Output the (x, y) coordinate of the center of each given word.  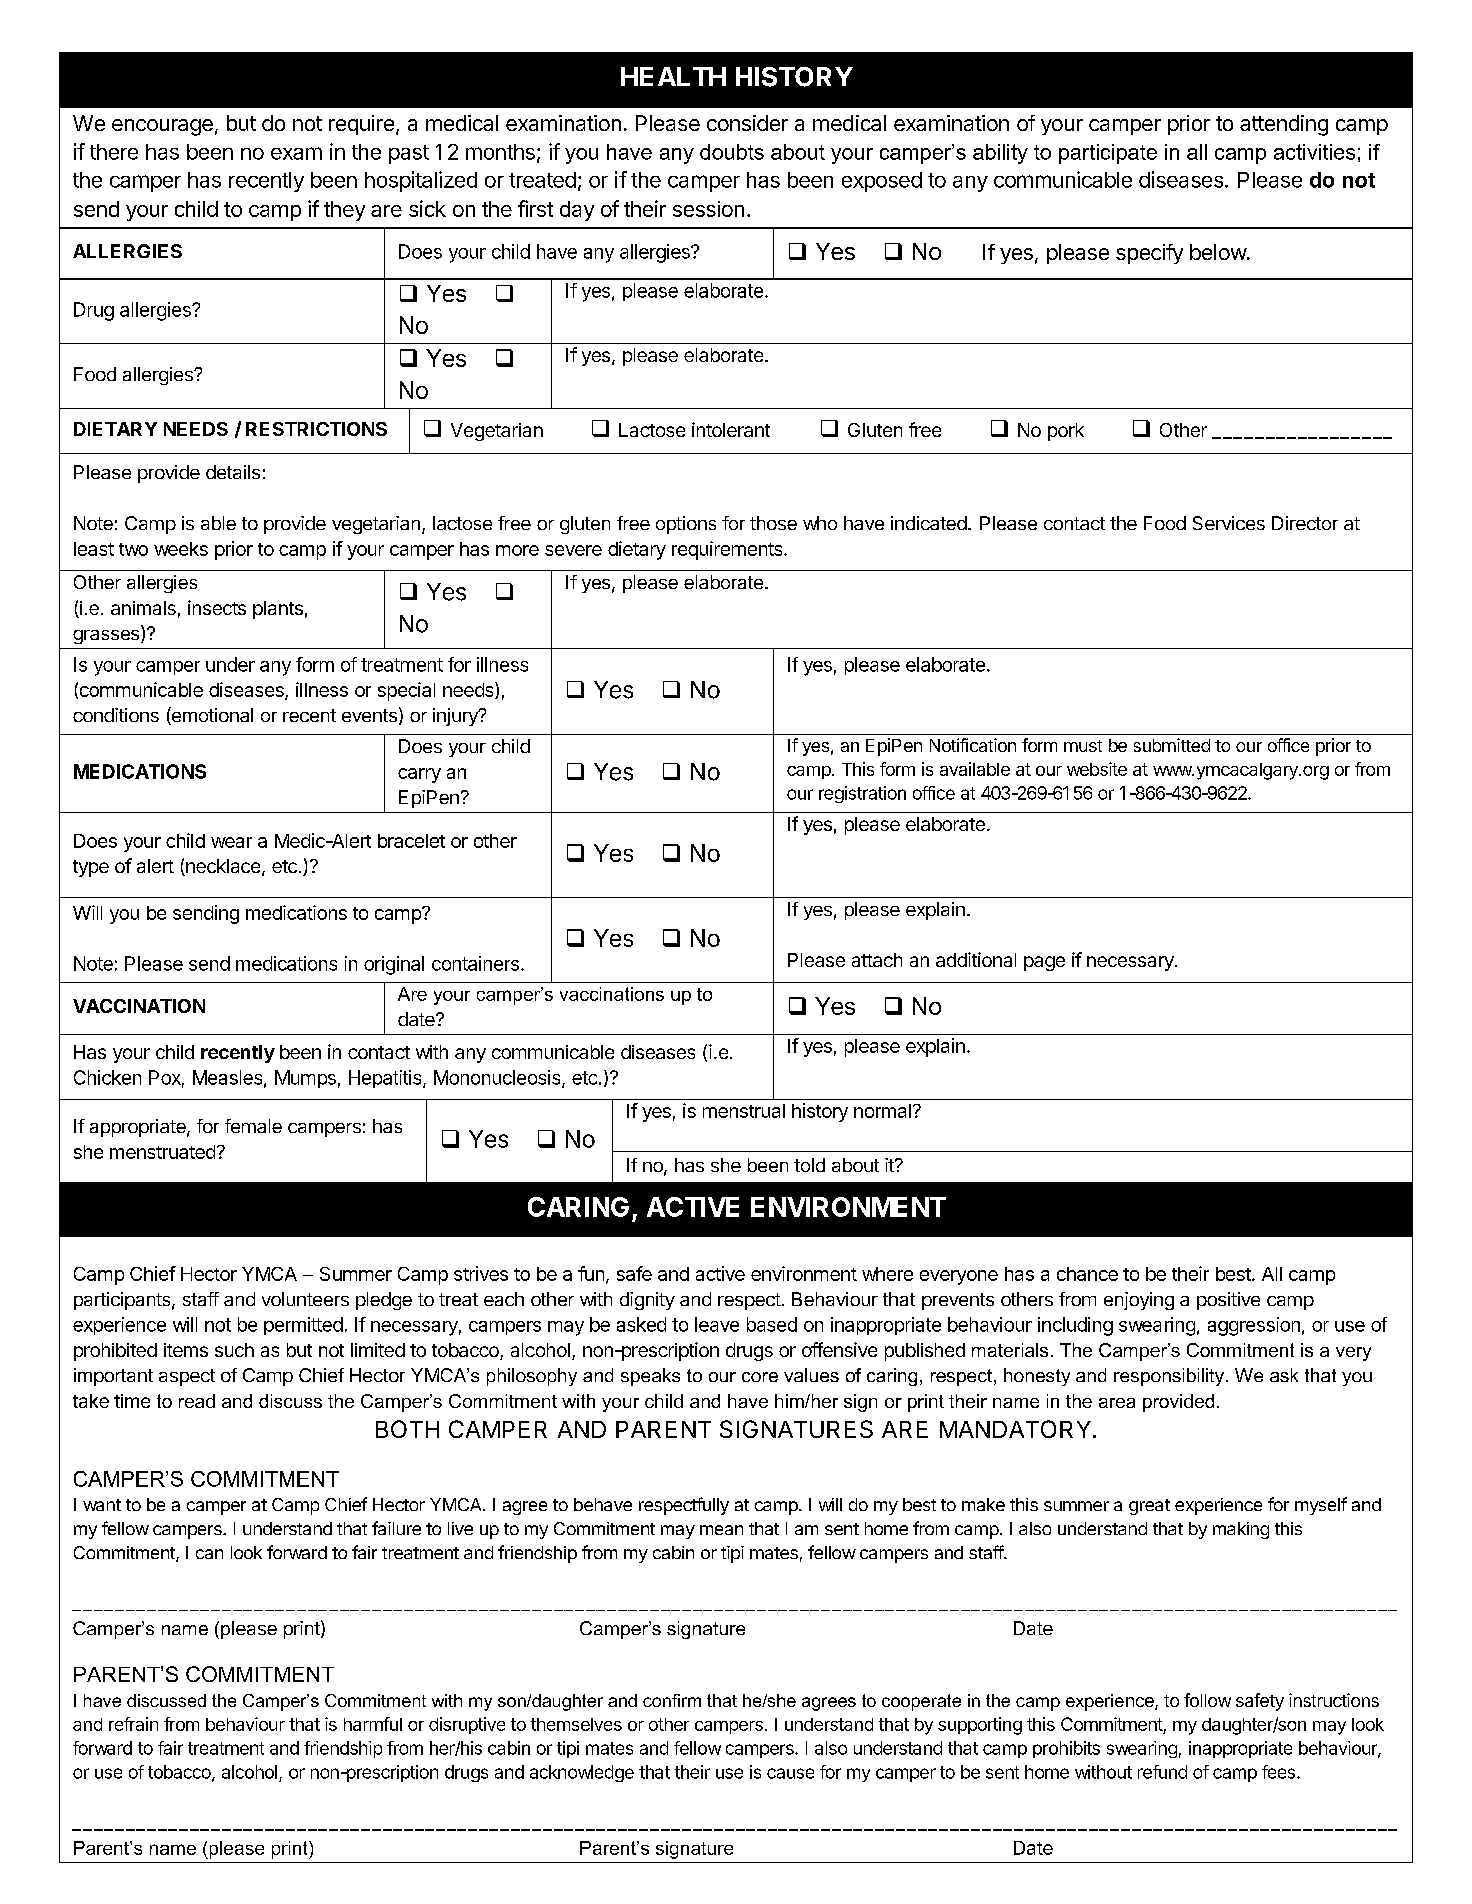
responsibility (1170, 1377)
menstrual (744, 1111)
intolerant (731, 429)
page (1044, 963)
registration (862, 794)
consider (747, 123)
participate (1108, 154)
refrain (133, 1724)
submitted (1172, 745)
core (760, 1377)
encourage (162, 127)
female (253, 1126)
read (197, 1401)
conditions (116, 715)
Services (1229, 523)
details (233, 472)
